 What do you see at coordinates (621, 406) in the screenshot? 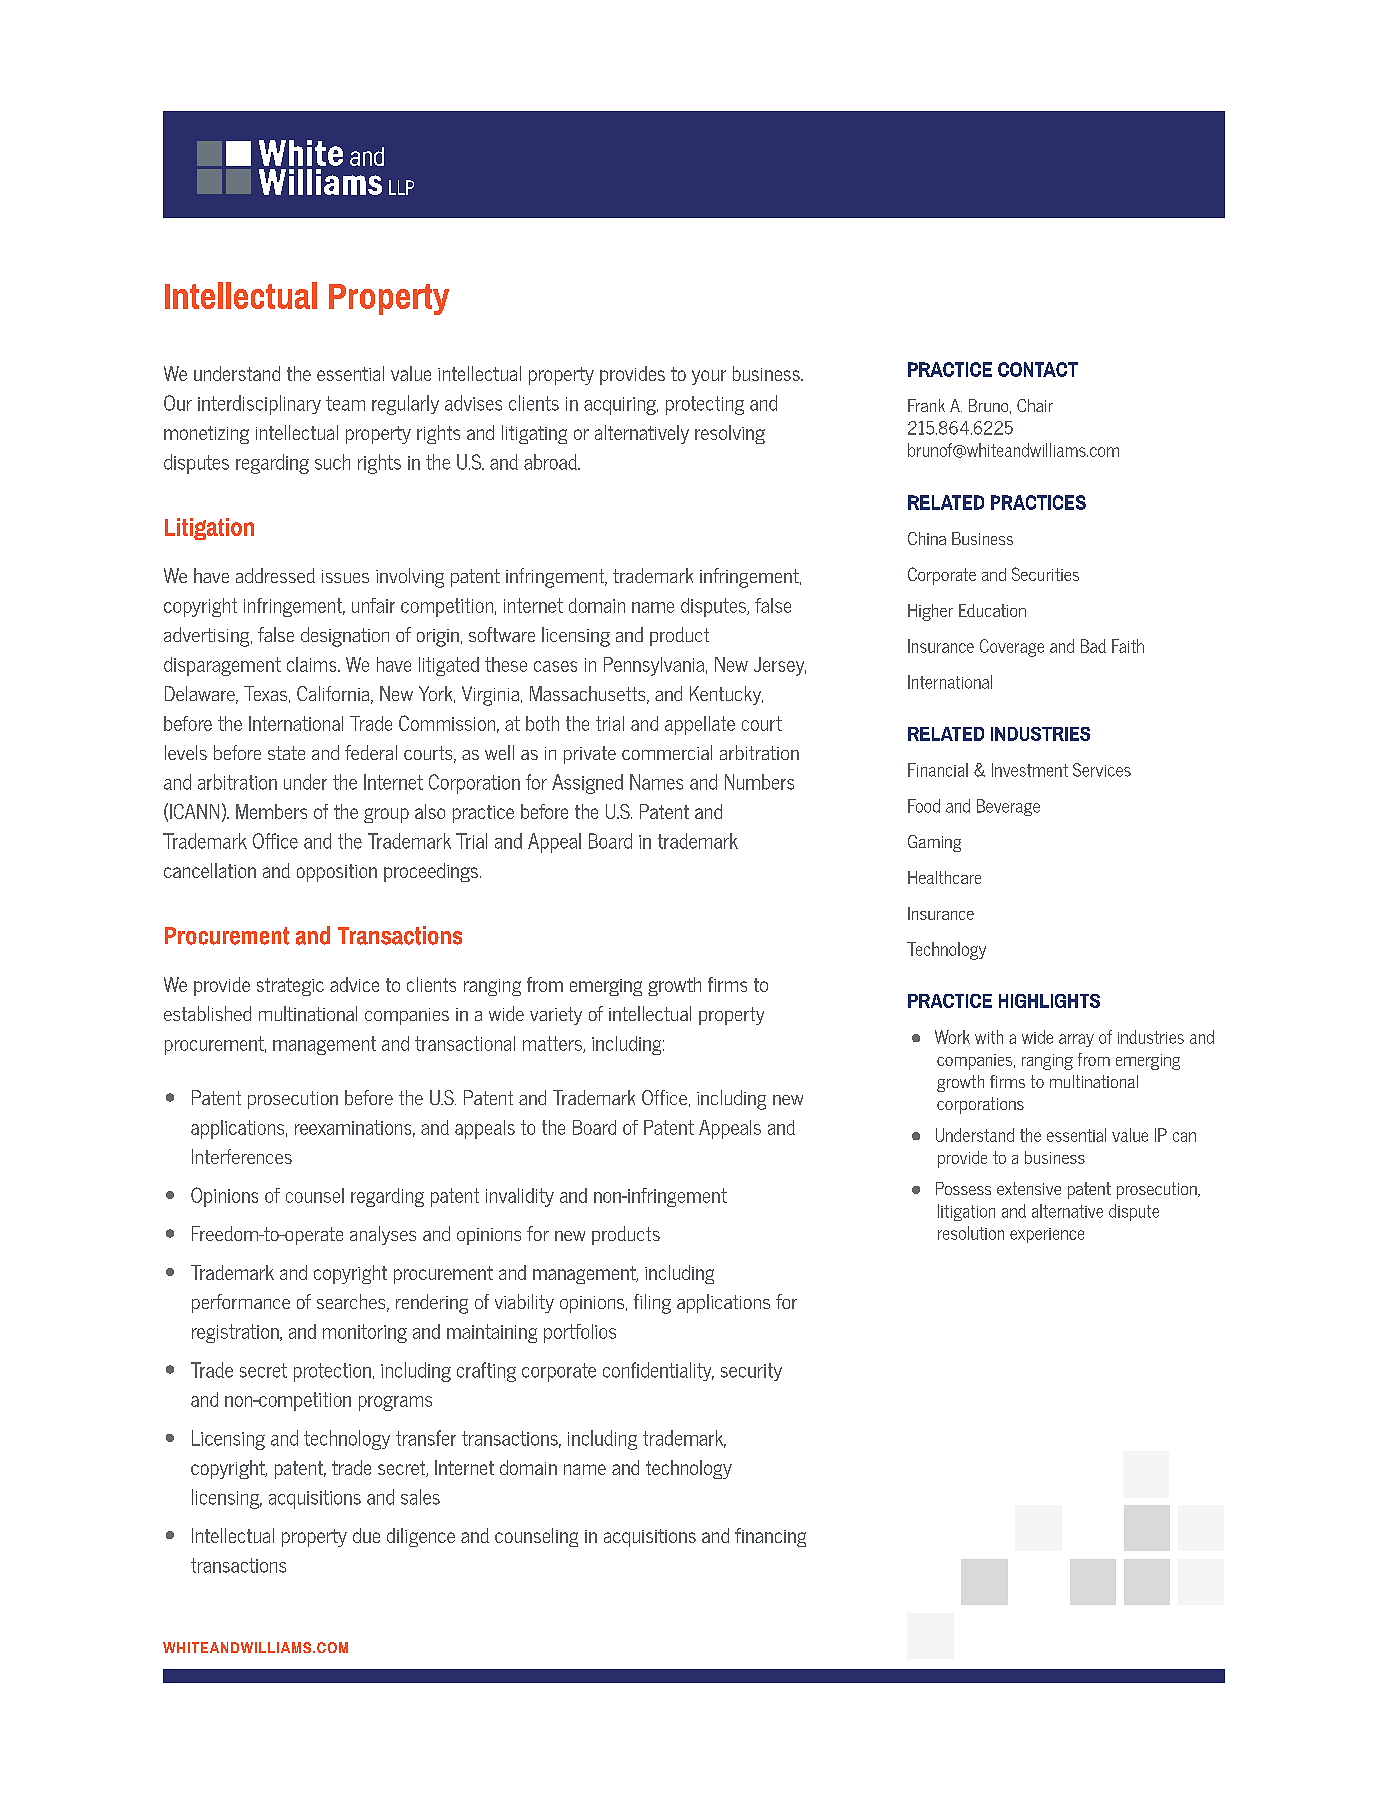
I see `acquiring` at bounding box center [621, 406].
